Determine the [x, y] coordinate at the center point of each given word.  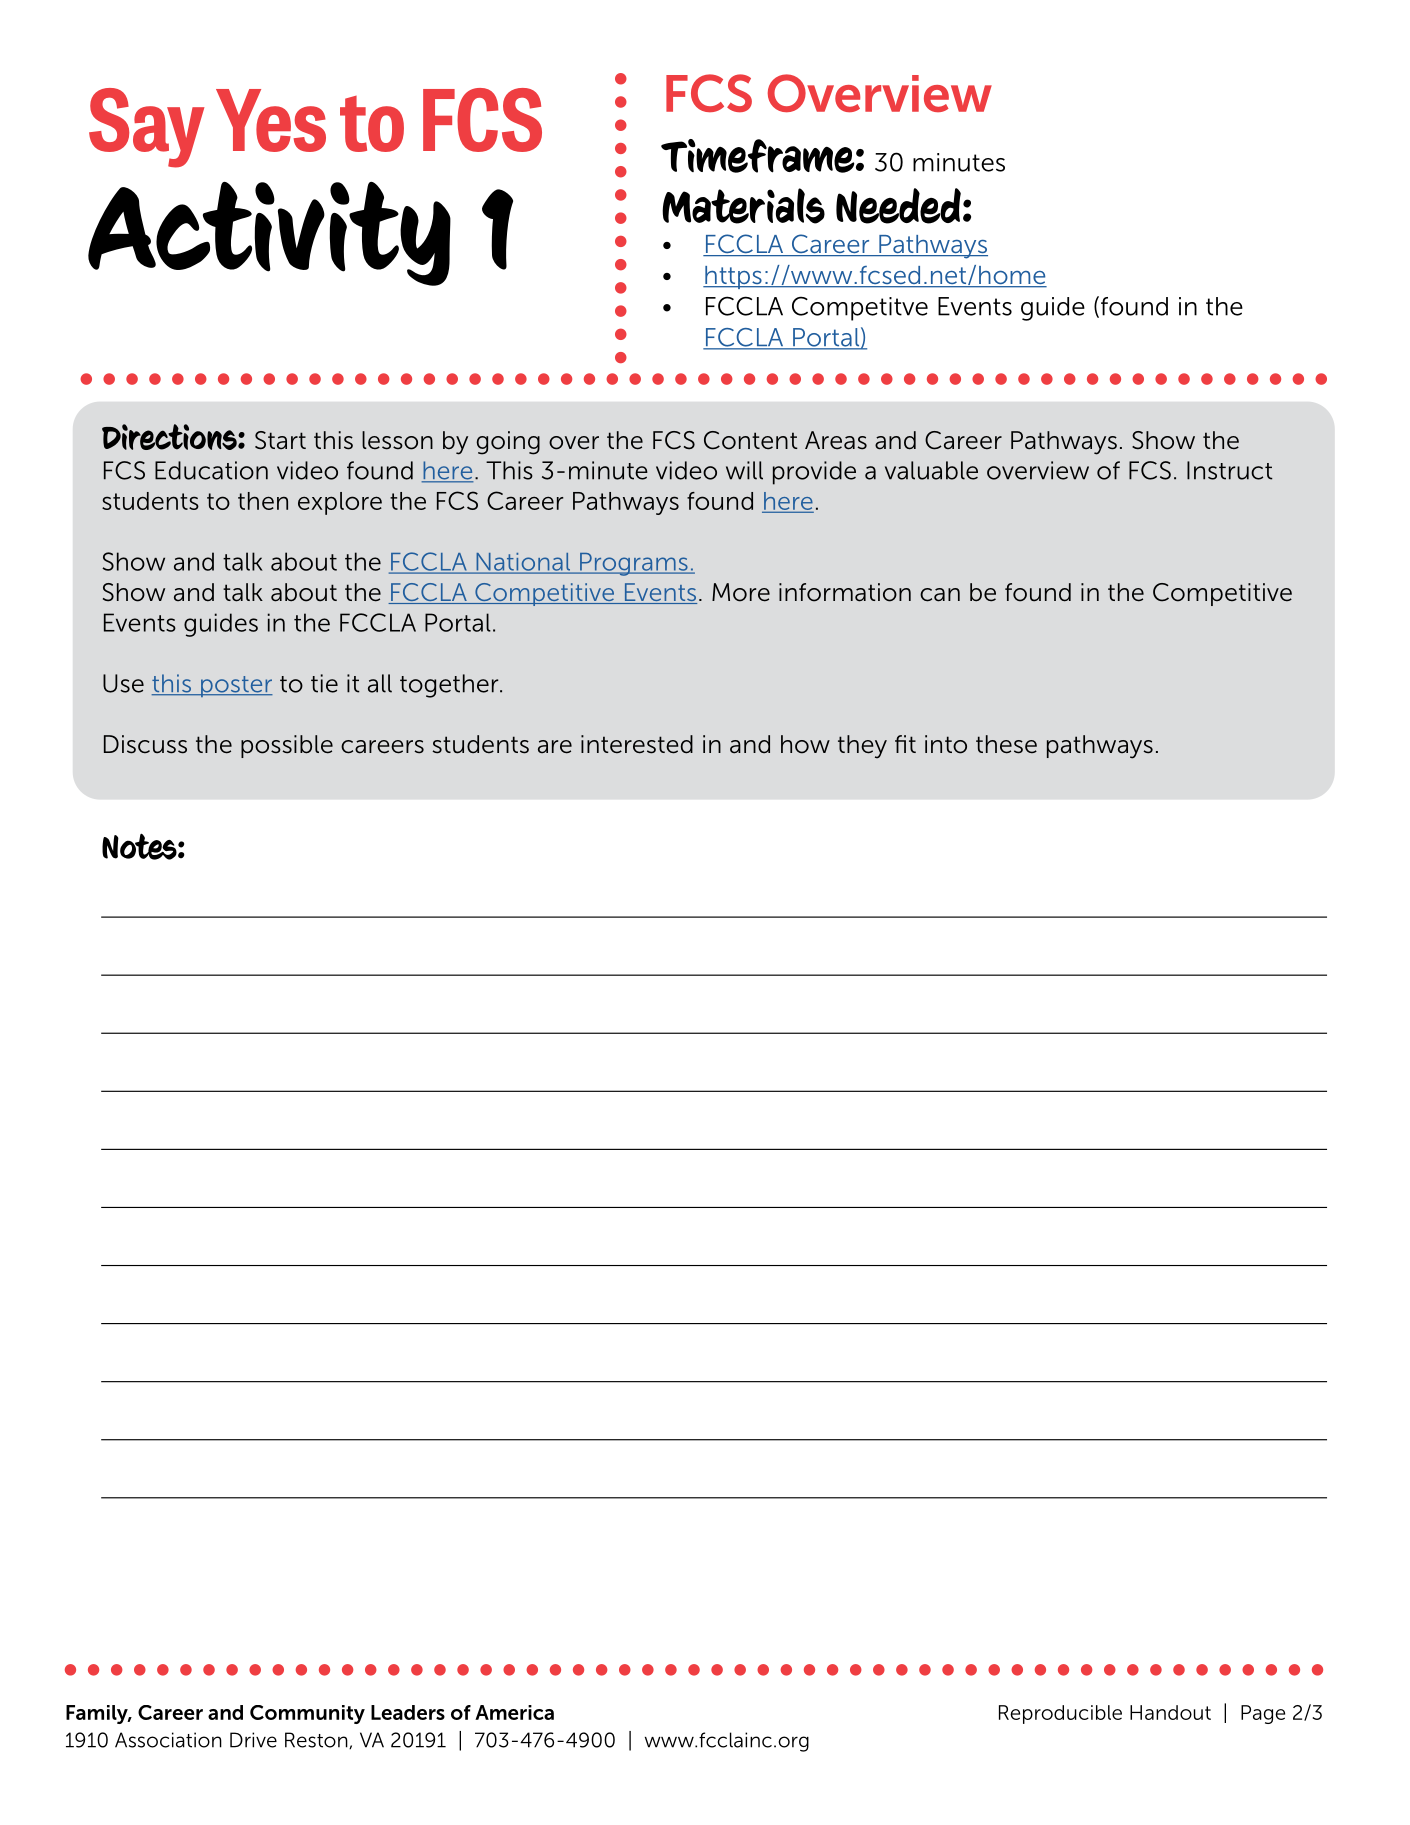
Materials [743, 206]
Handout [1170, 1712]
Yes [271, 120]
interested [637, 744]
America [514, 1712]
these [1006, 744]
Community [307, 1714]
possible [287, 746]
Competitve [860, 308]
